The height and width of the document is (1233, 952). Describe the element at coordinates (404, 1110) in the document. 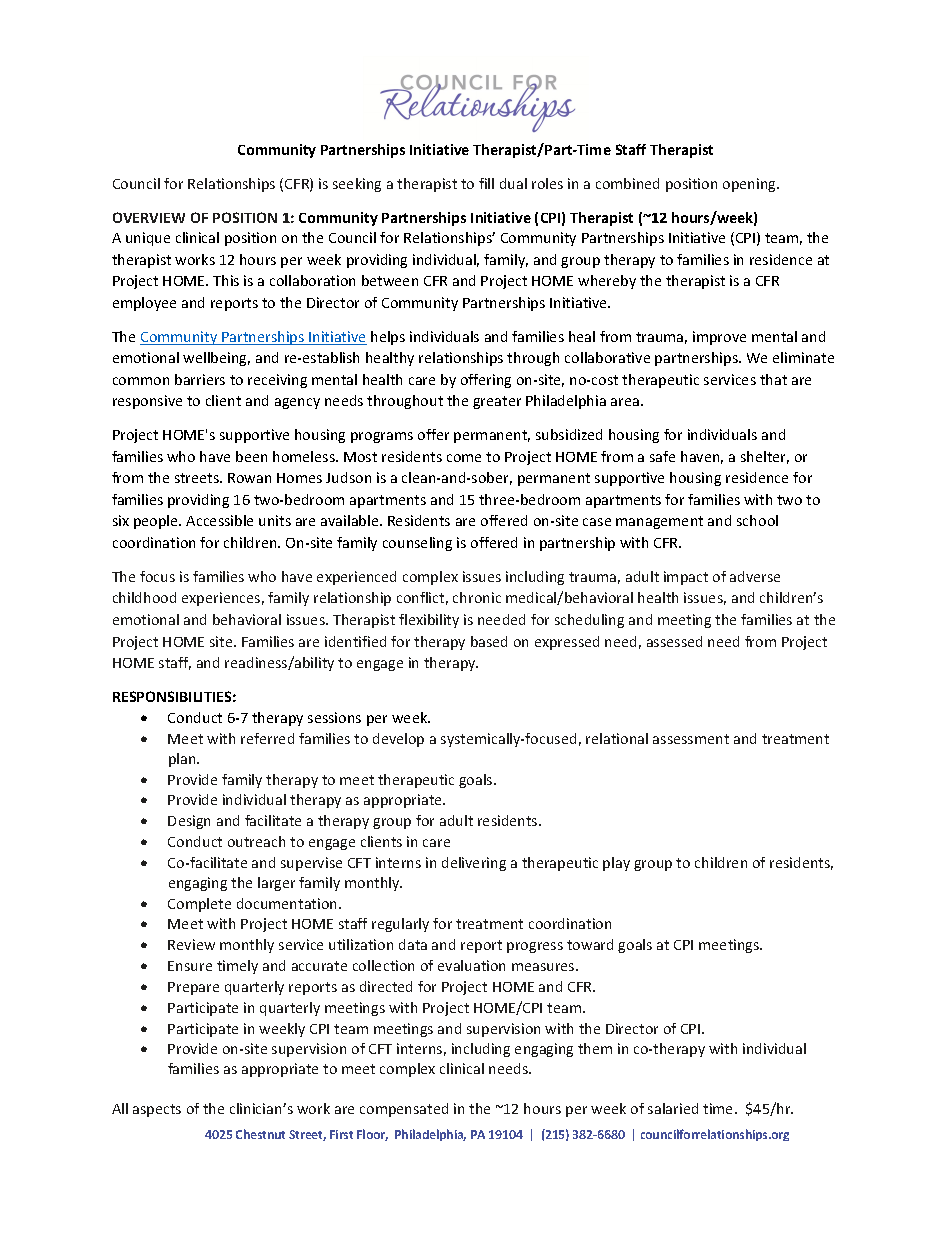

I see `compensated` at that location.
